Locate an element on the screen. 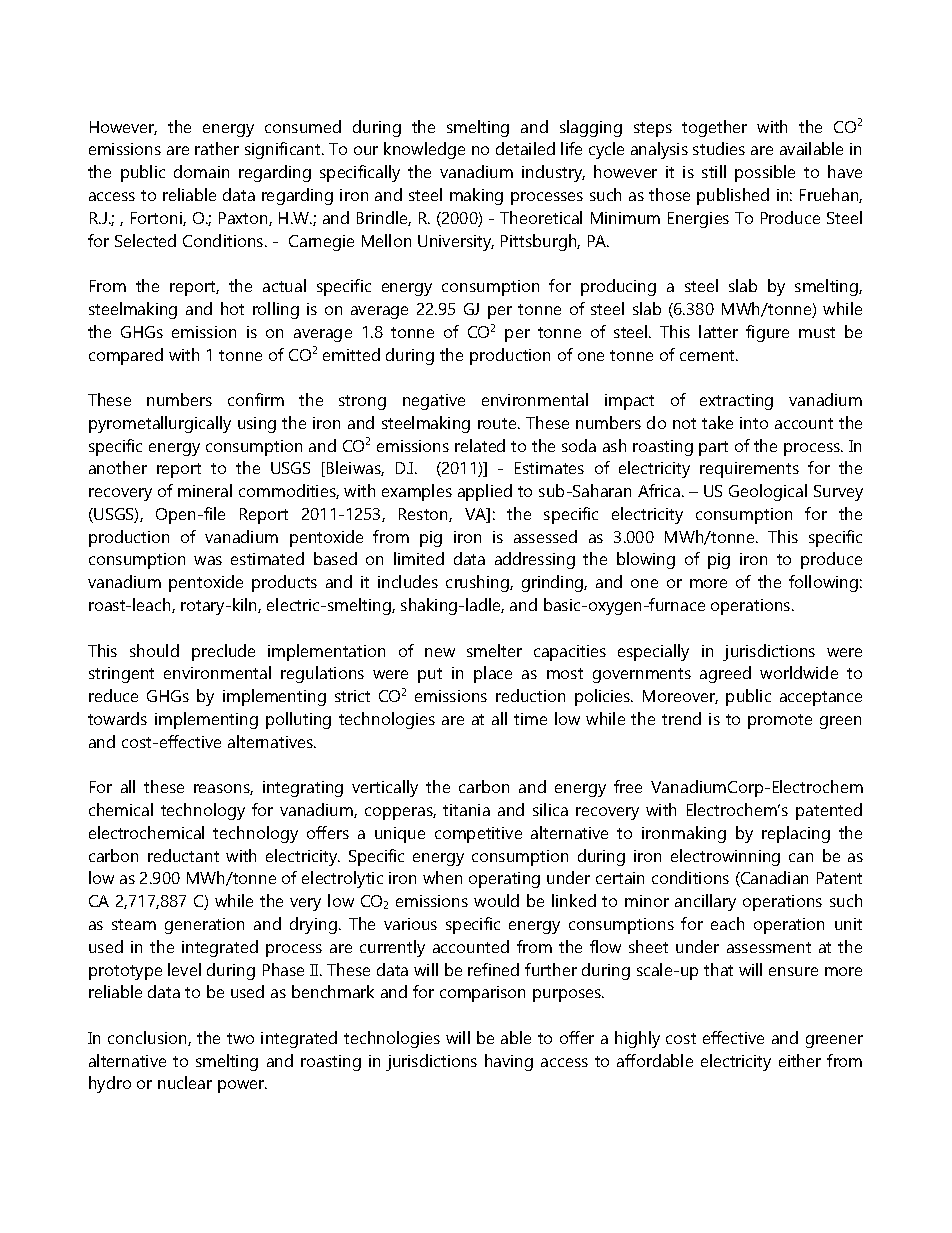 The image size is (952, 1233). possible is located at coordinates (765, 173).
